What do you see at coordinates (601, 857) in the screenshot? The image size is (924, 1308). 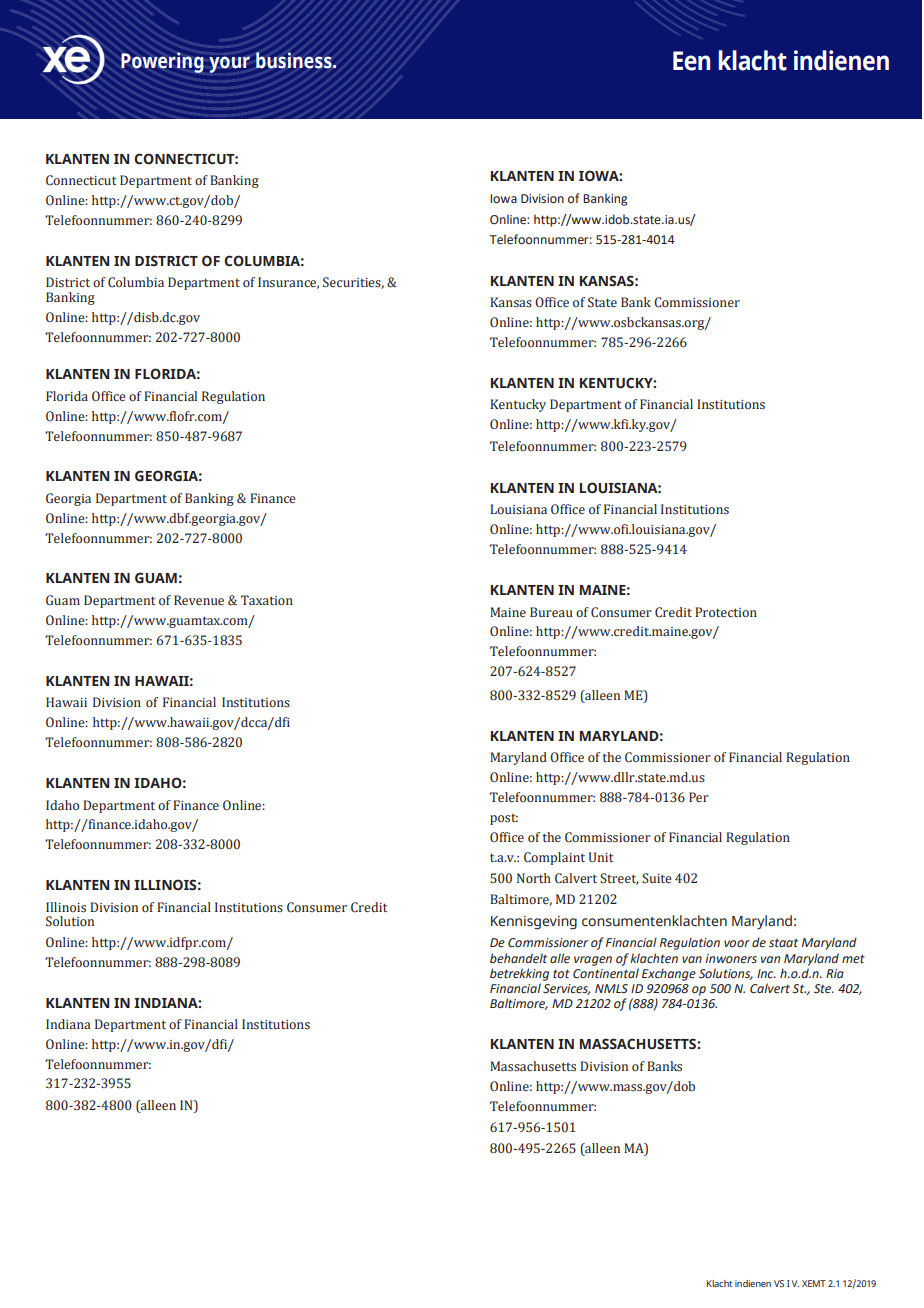 I see `Unit` at bounding box center [601, 857].
